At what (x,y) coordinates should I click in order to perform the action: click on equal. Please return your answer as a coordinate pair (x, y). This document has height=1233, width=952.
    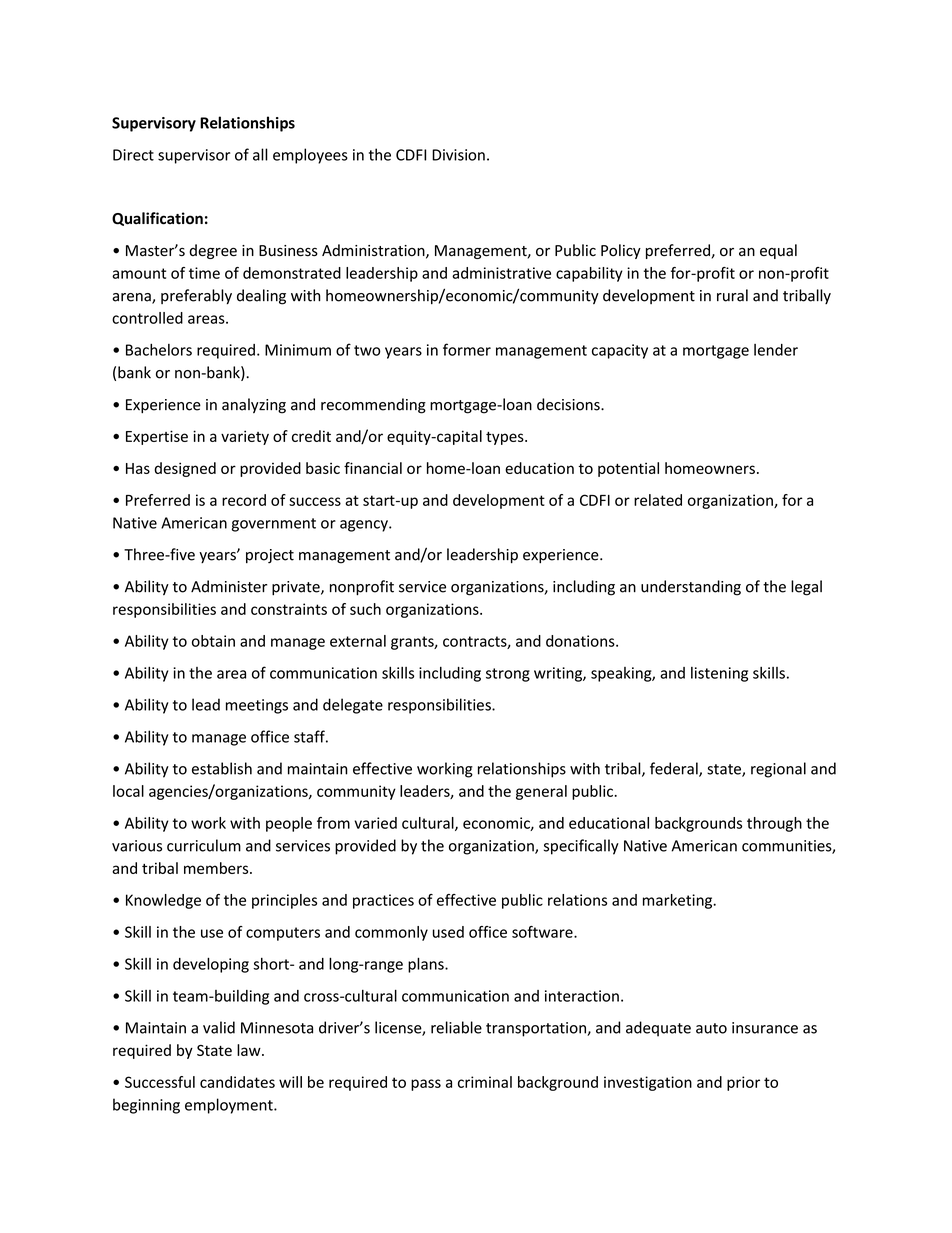
    Looking at the image, I should click on (778, 251).
